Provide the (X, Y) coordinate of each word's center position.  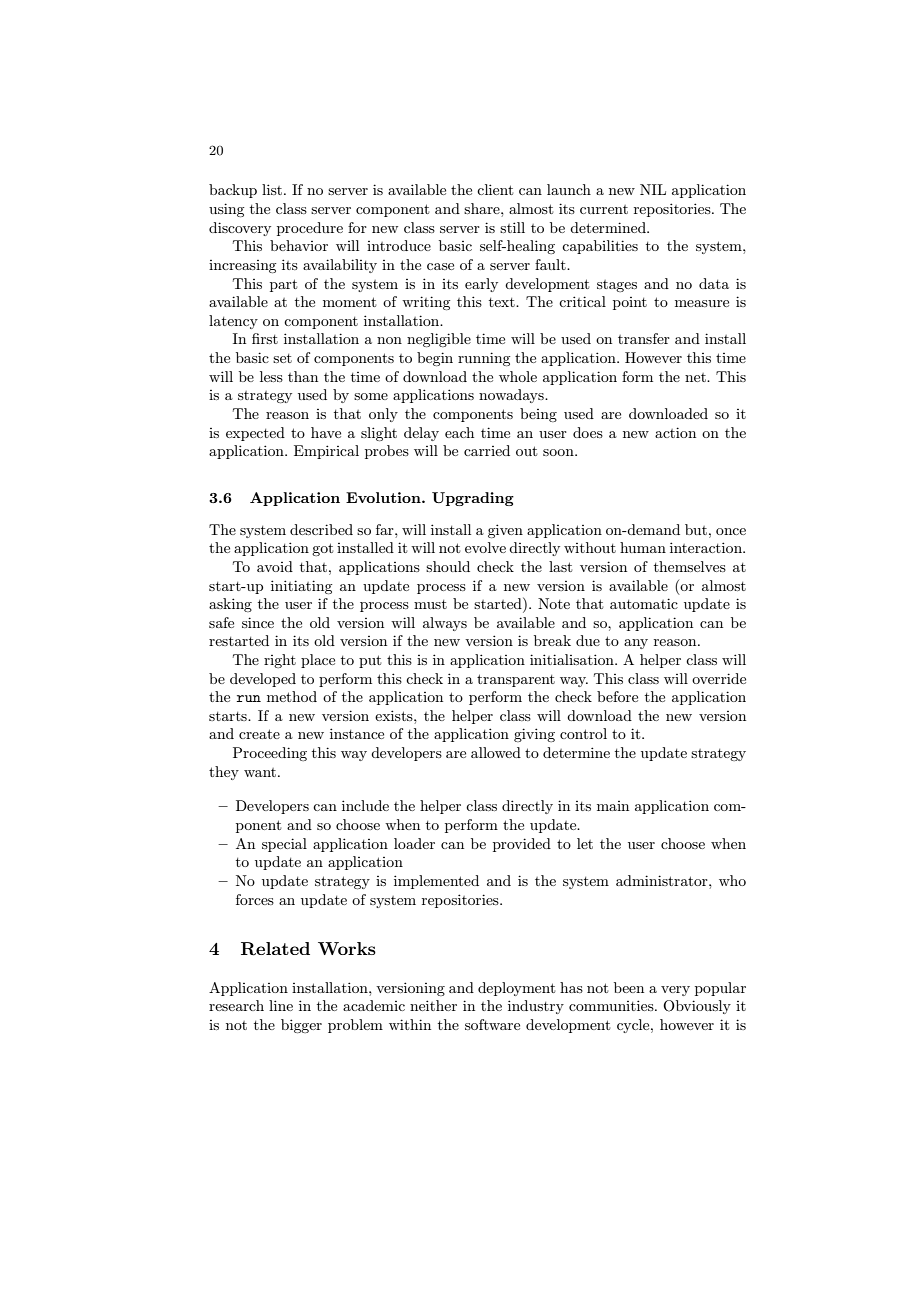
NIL (653, 189)
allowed (496, 752)
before (617, 696)
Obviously (697, 1007)
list (273, 189)
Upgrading (473, 499)
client (495, 189)
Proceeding (270, 754)
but (696, 529)
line (281, 1005)
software (492, 1024)
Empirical (326, 452)
